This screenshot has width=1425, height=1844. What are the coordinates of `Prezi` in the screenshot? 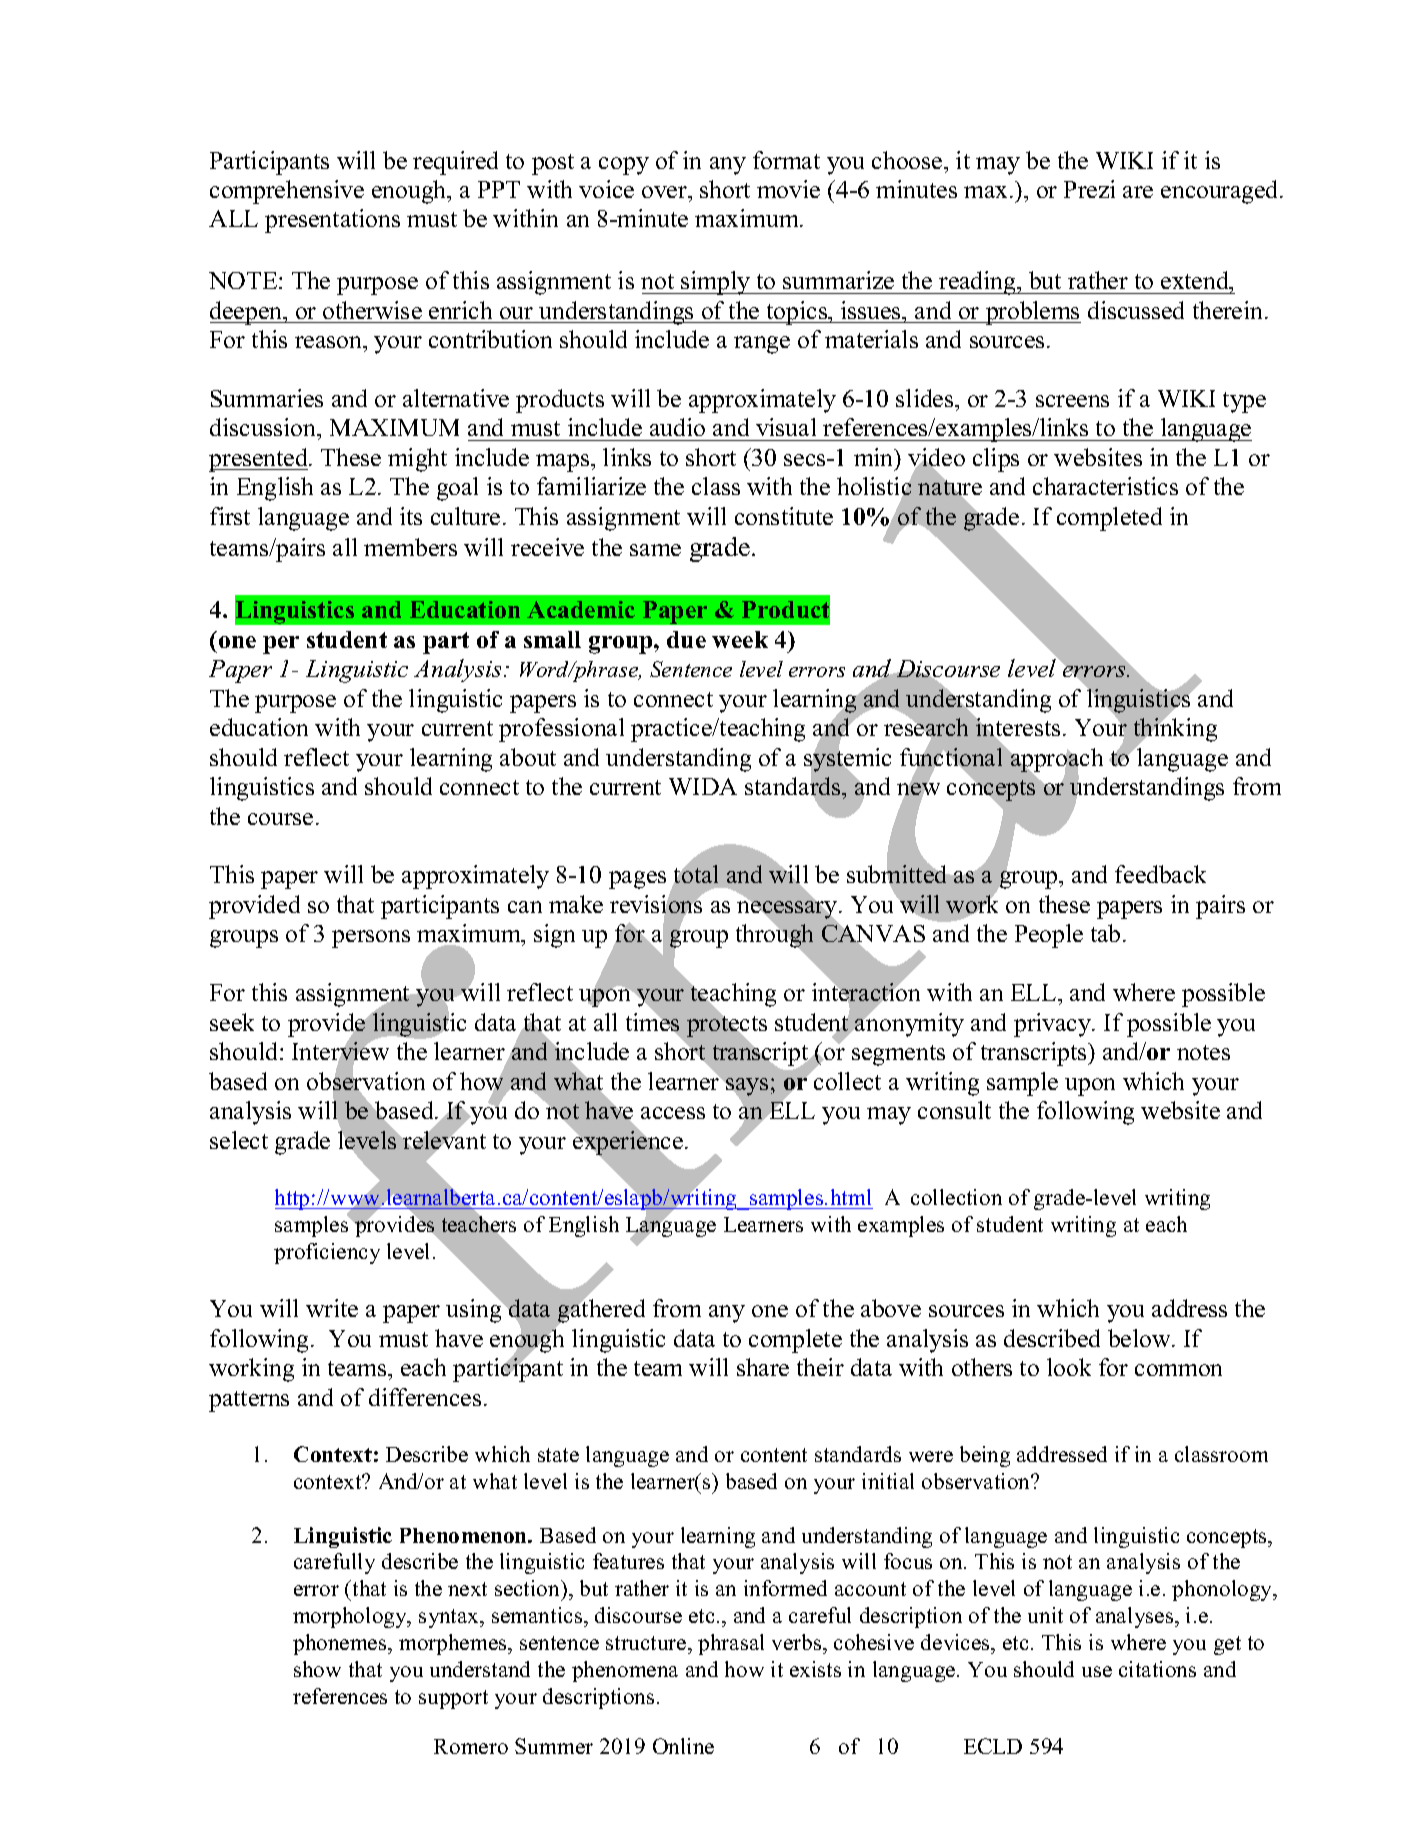 It's located at (1089, 189).
